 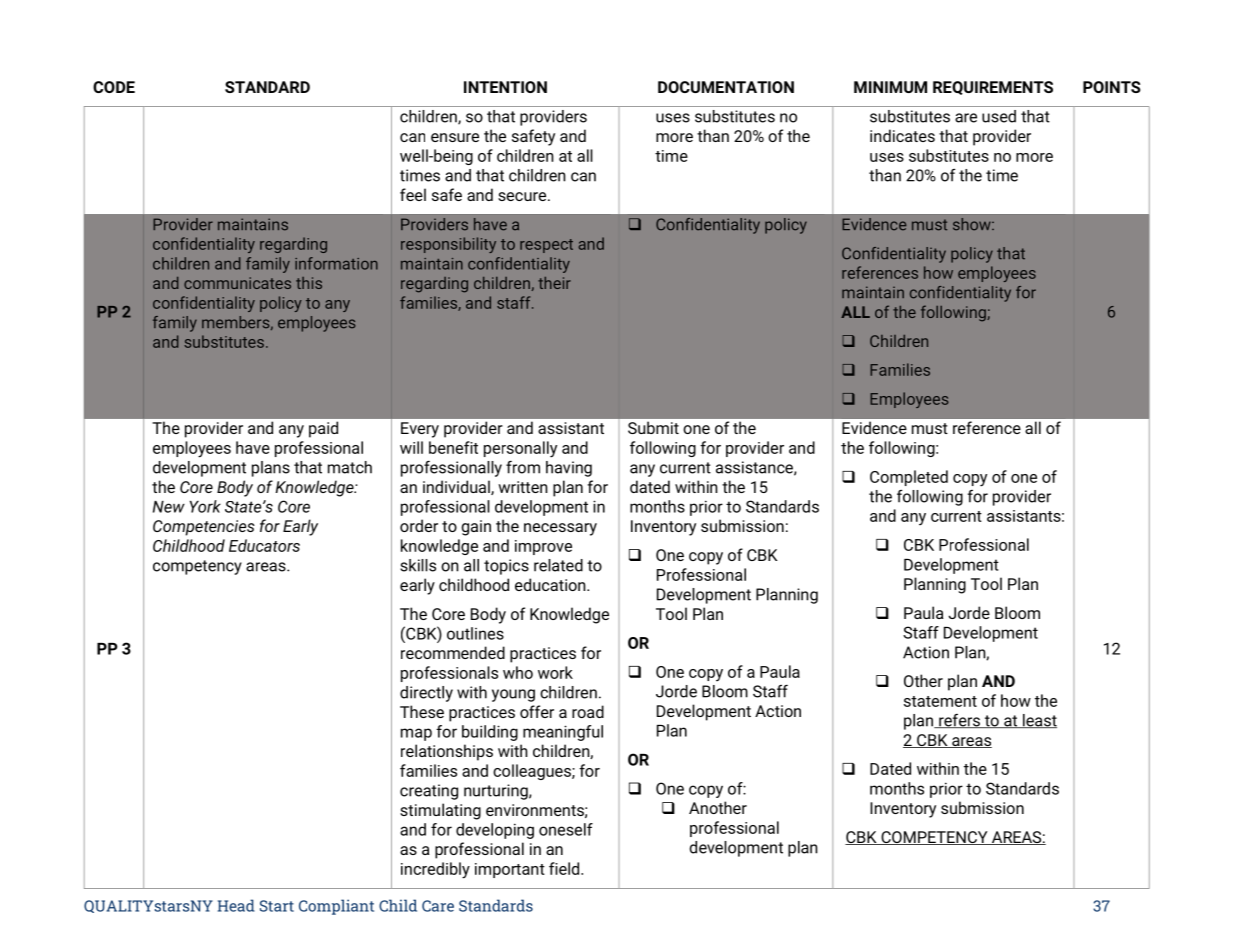 What do you see at coordinates (237, 283) in the document?
I see `communicates` at bounding box center [237, 283].
